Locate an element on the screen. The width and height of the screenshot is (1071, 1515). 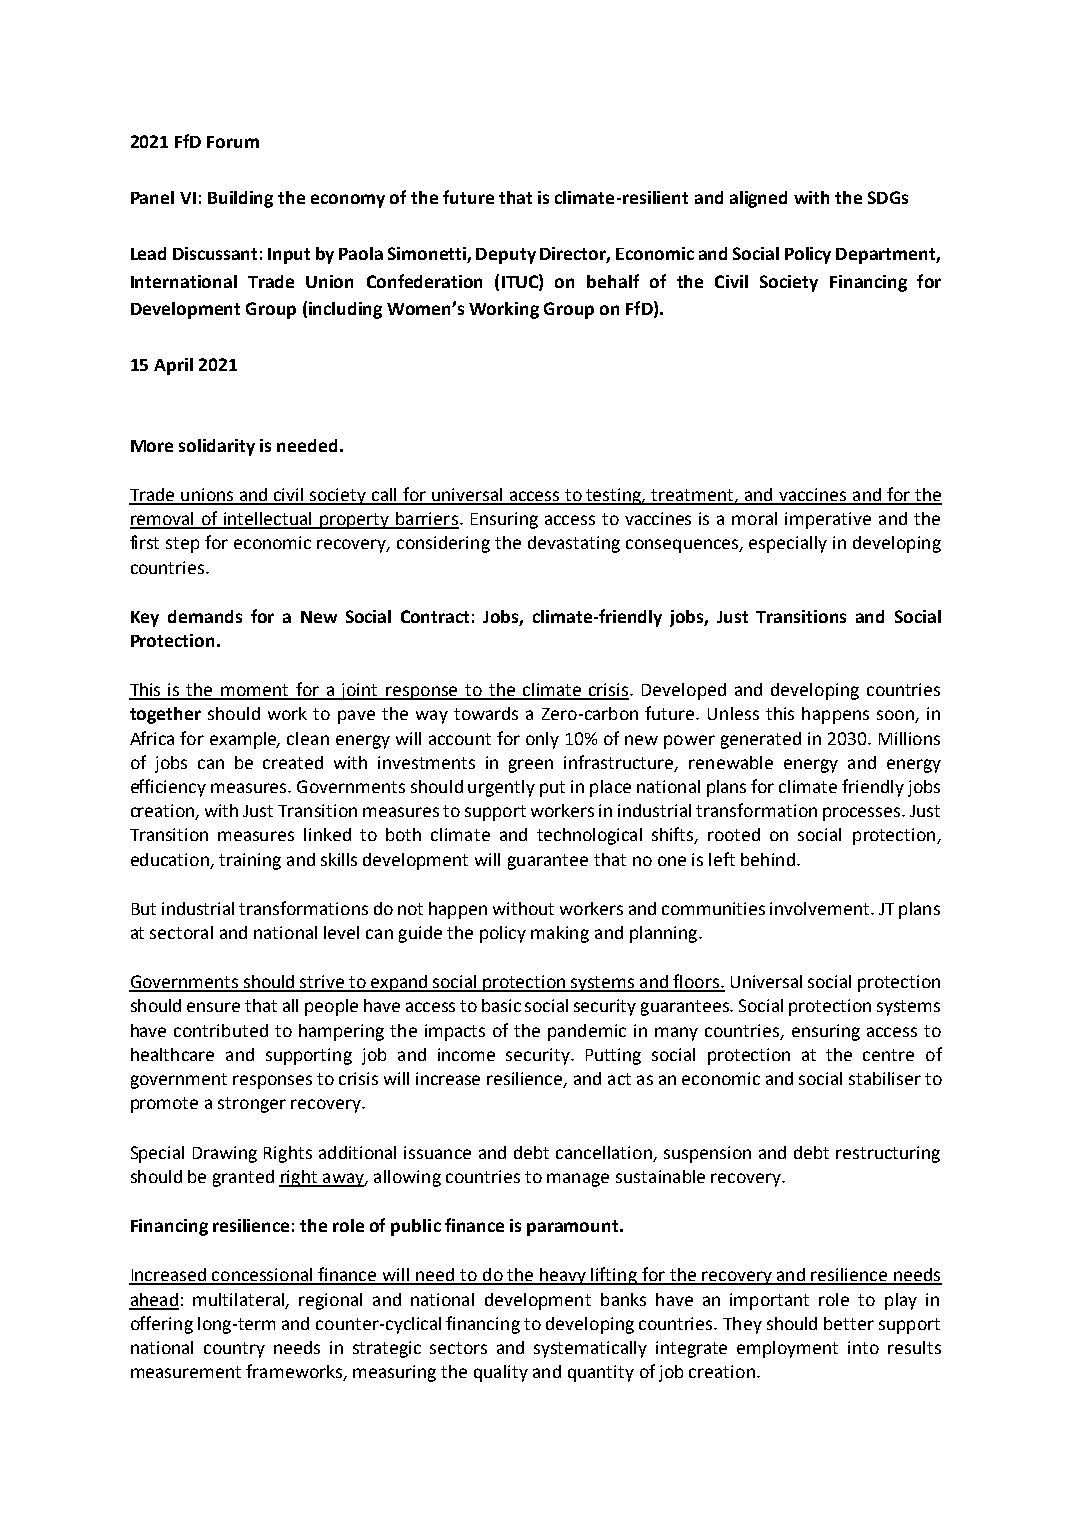
generated is located at coordinates (761, 740).
